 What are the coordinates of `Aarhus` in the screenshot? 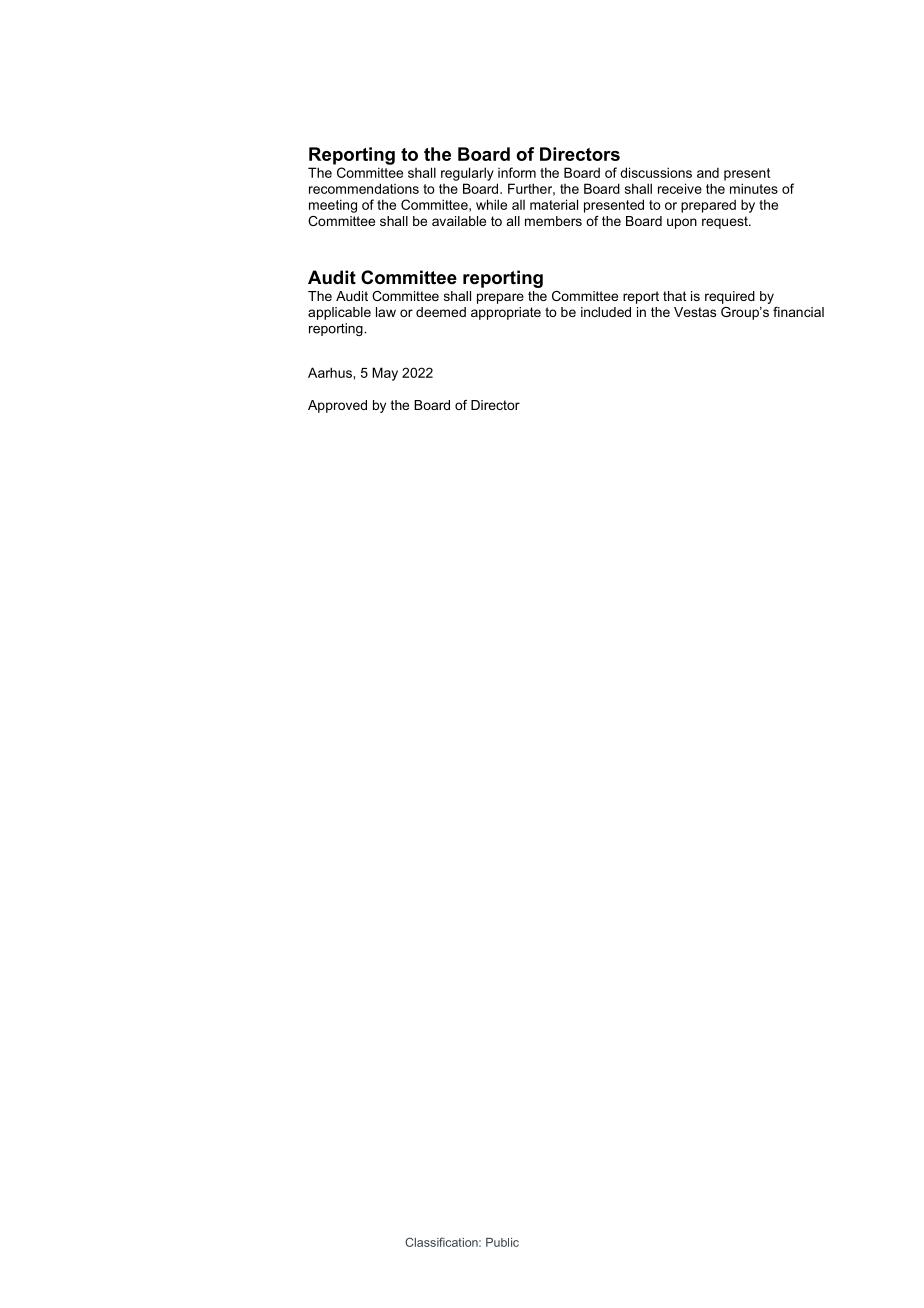 It's located at (331, 372).
